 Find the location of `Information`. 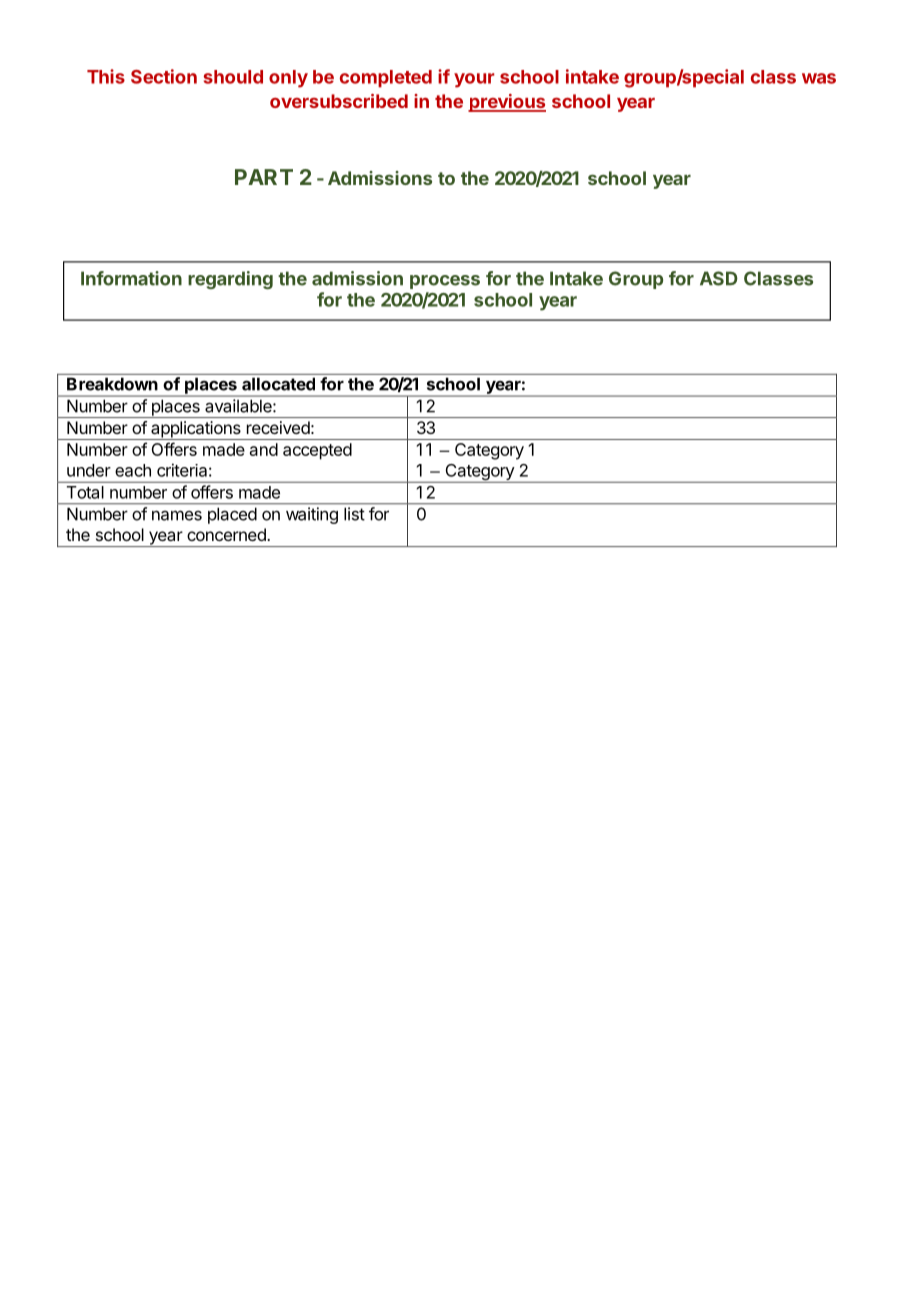

Information is located at coordinates (131, 278).
